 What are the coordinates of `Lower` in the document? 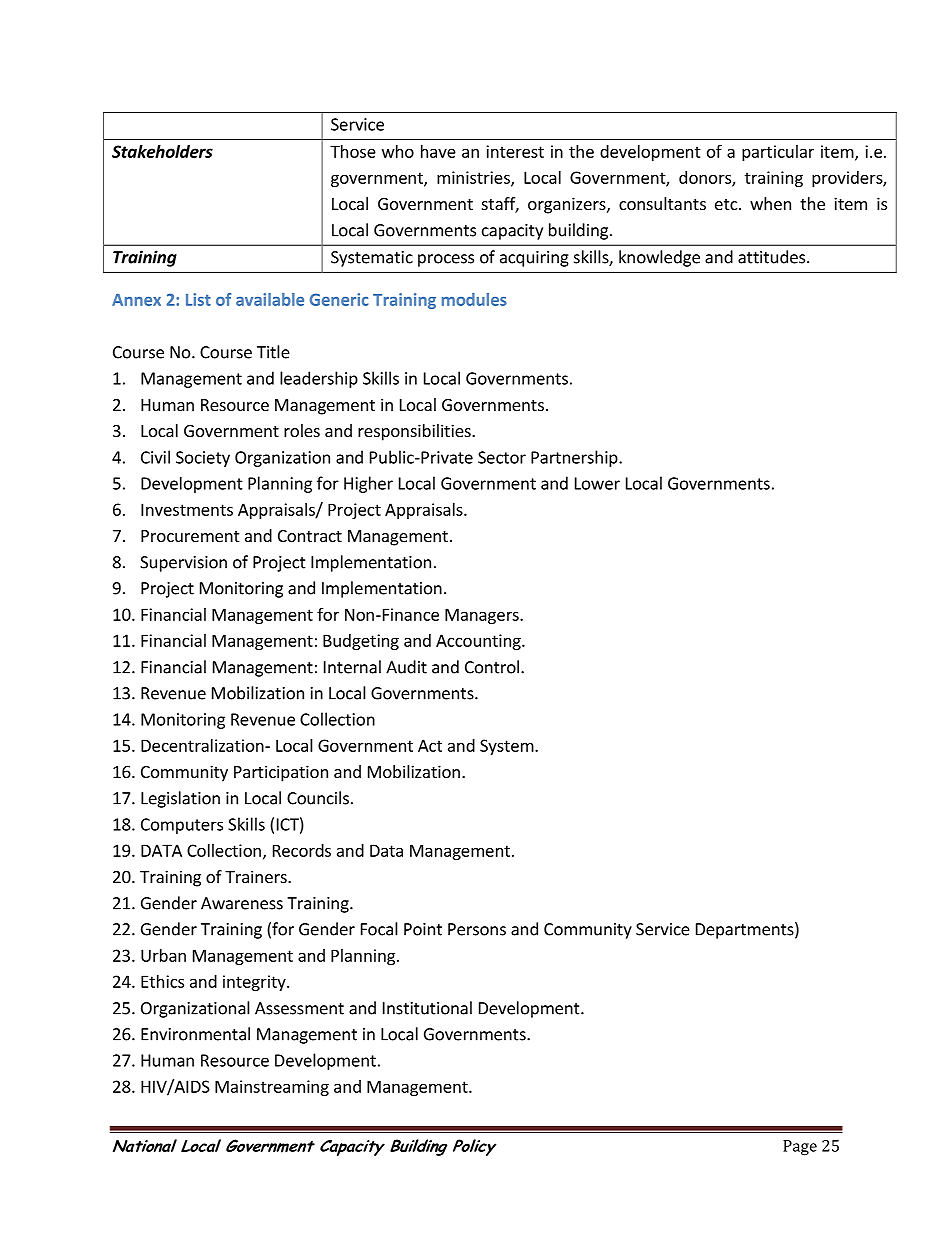 It's located at (597, 483).
